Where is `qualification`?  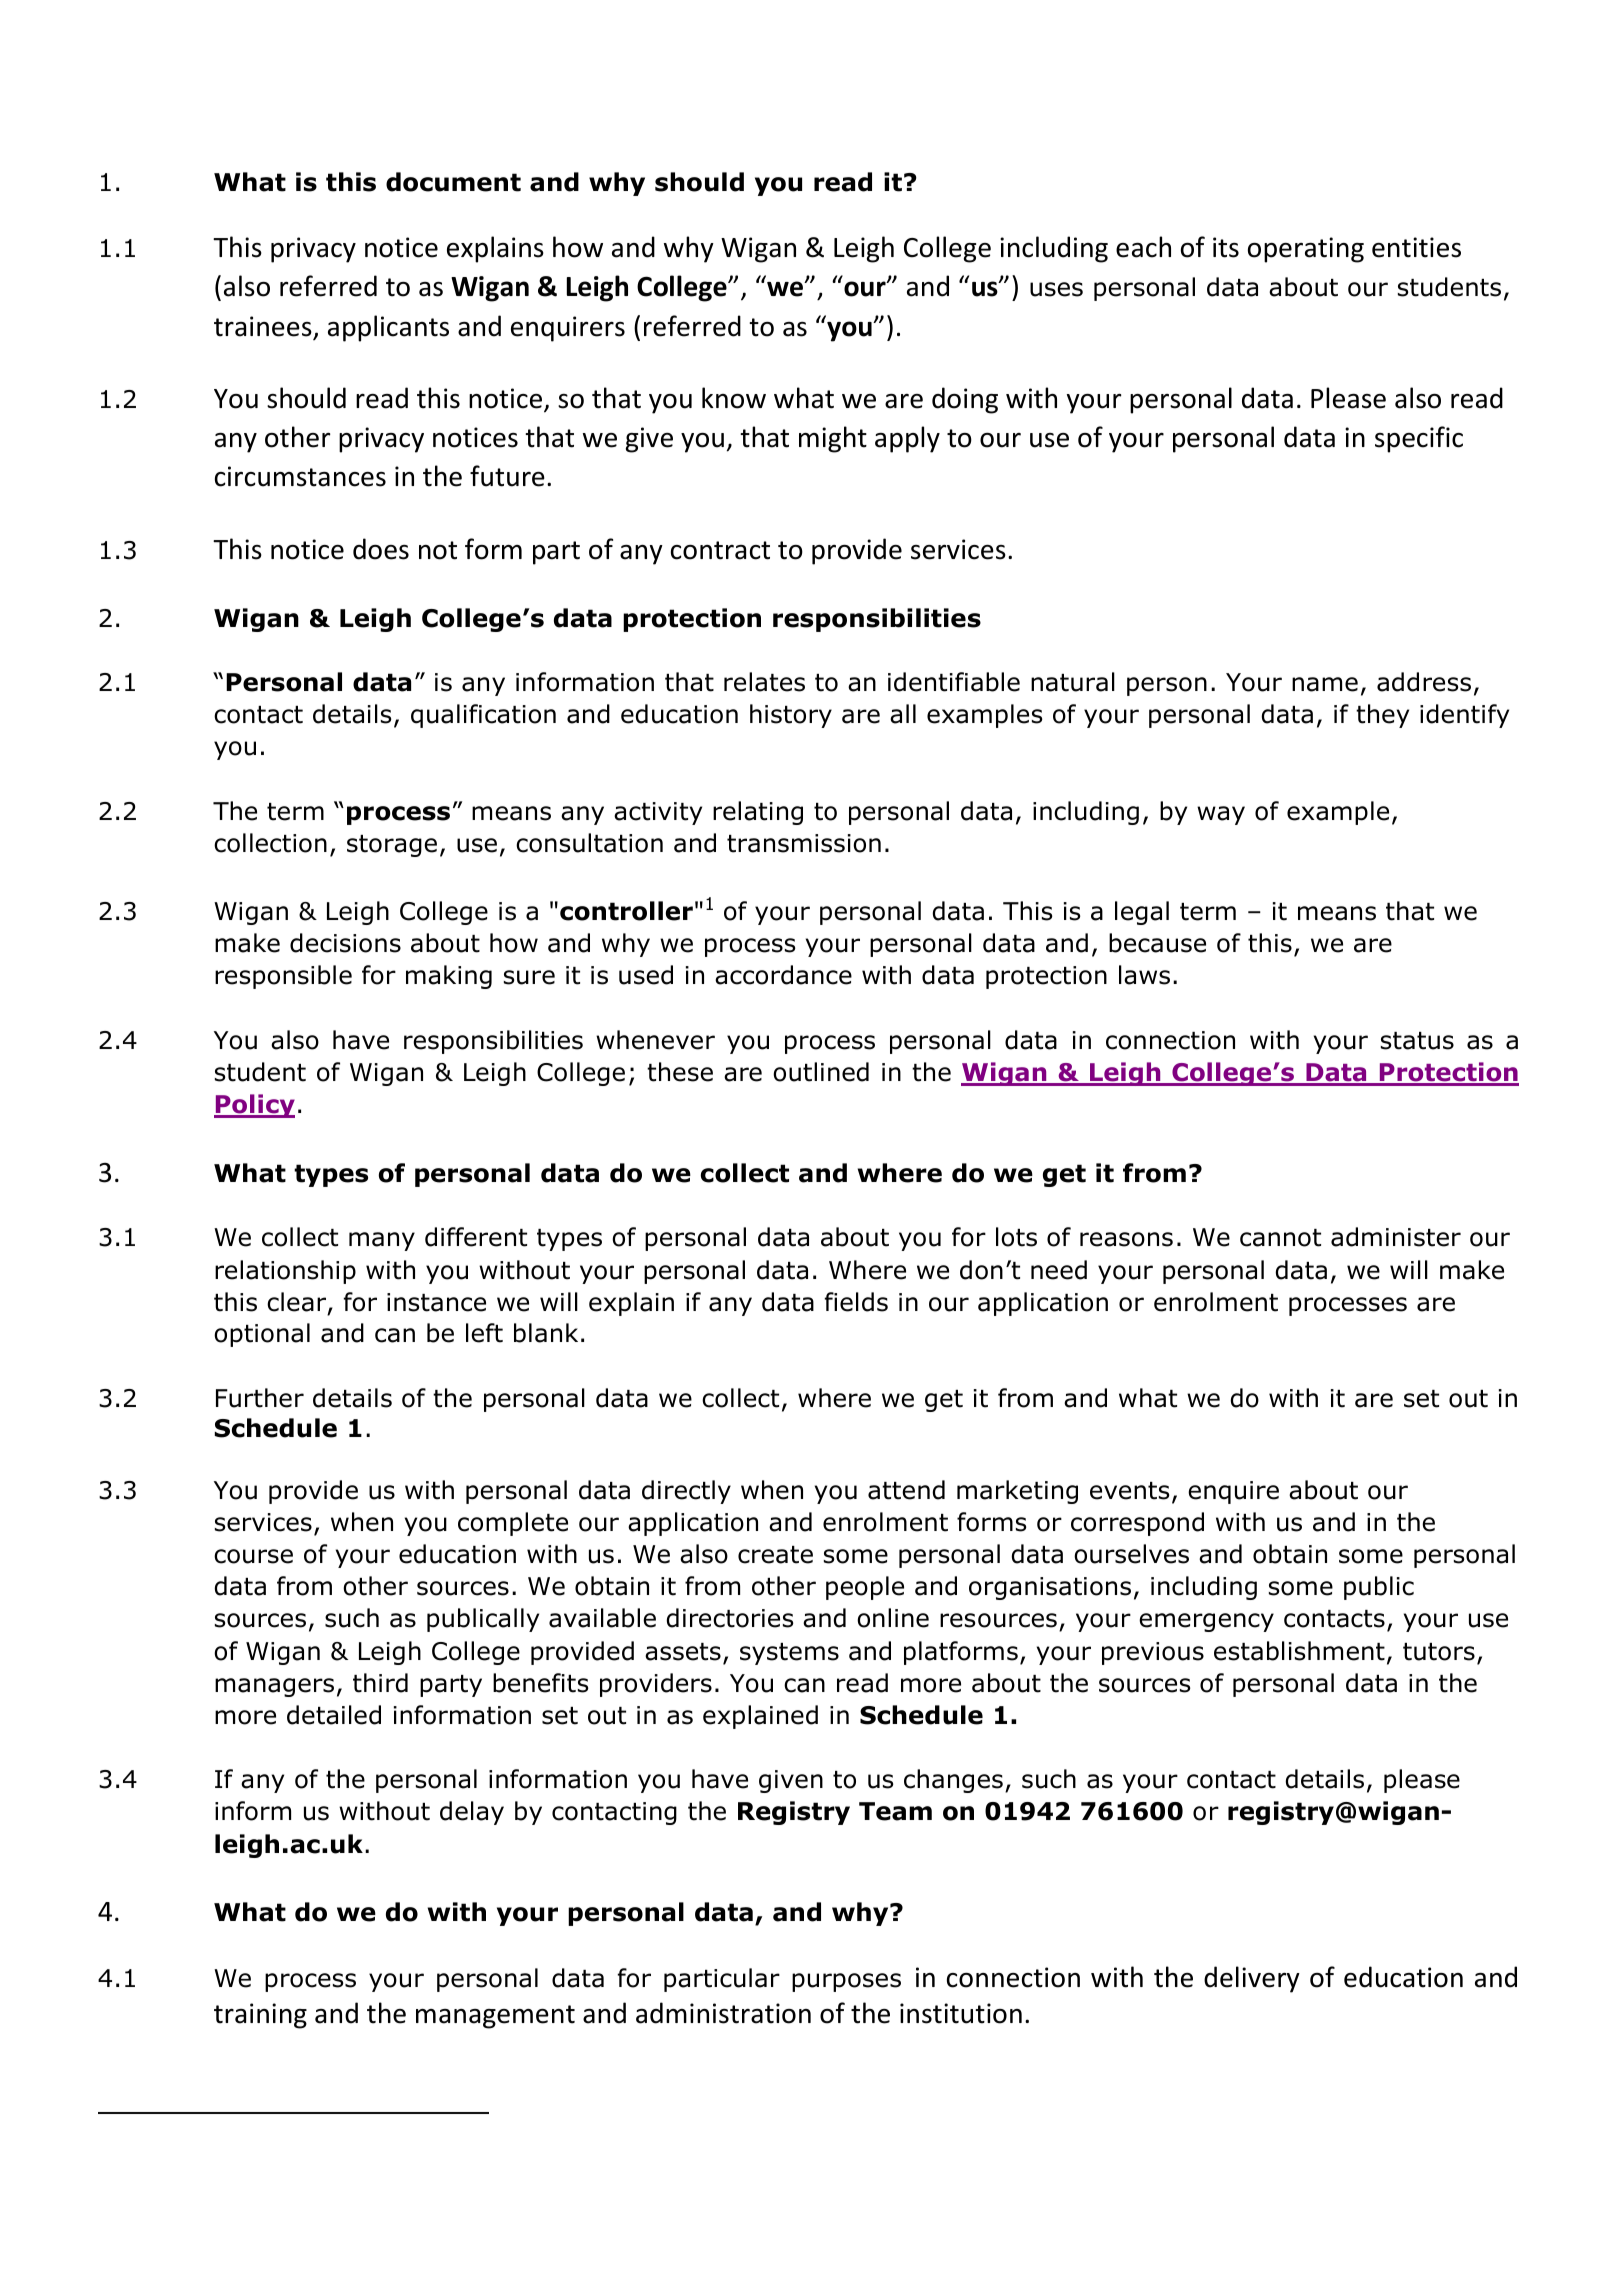
qualification is located at coordinates (483, 716).
